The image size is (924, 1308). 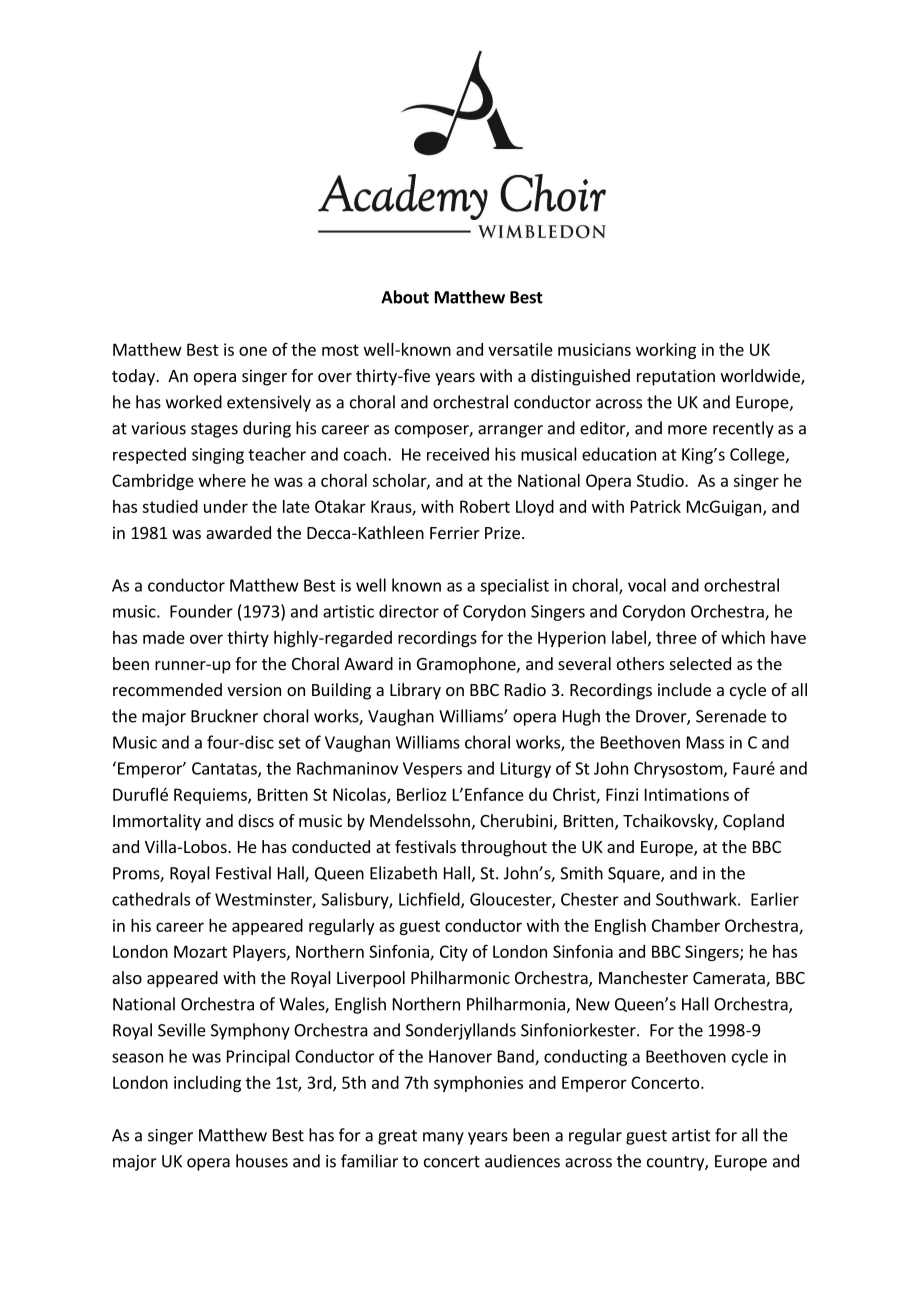 What do you see at coordinates (676, 377) in the document?
I see `reputation` at bounding box center [676, 377].
